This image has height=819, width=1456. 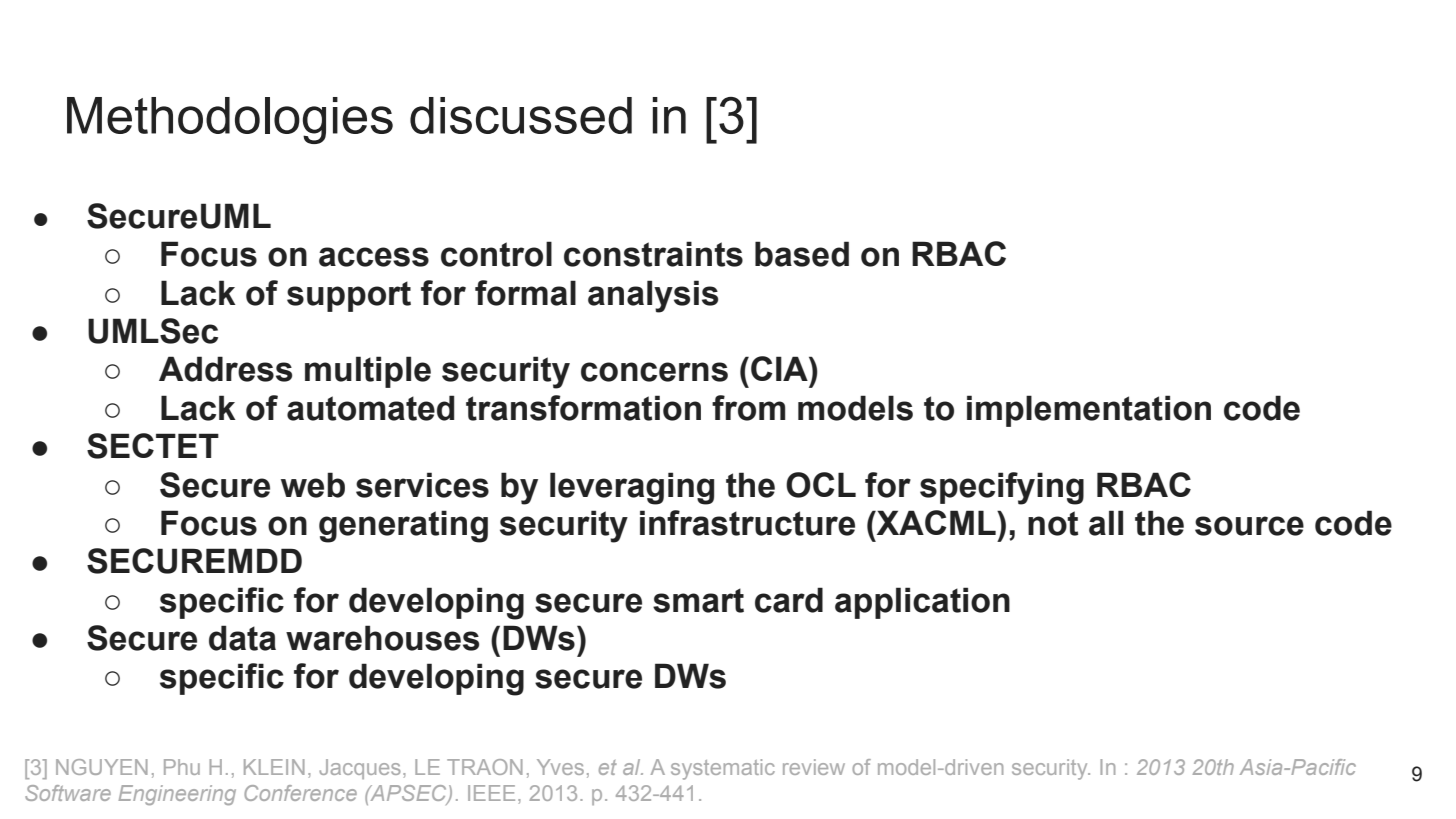 I want to click on web, so click(x=313, y=485).
